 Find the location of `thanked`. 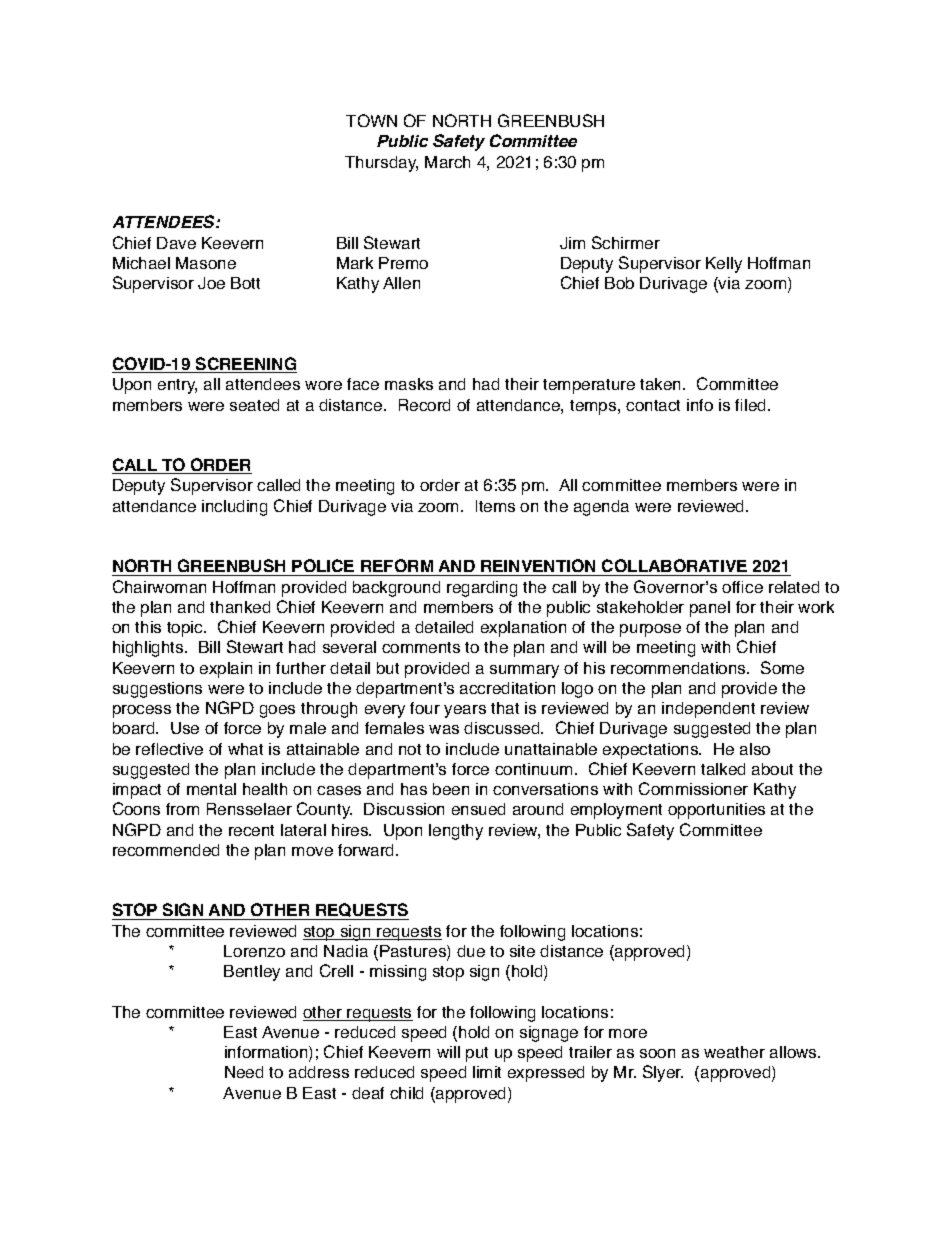

thanked is located at coordinates (240, 607).
